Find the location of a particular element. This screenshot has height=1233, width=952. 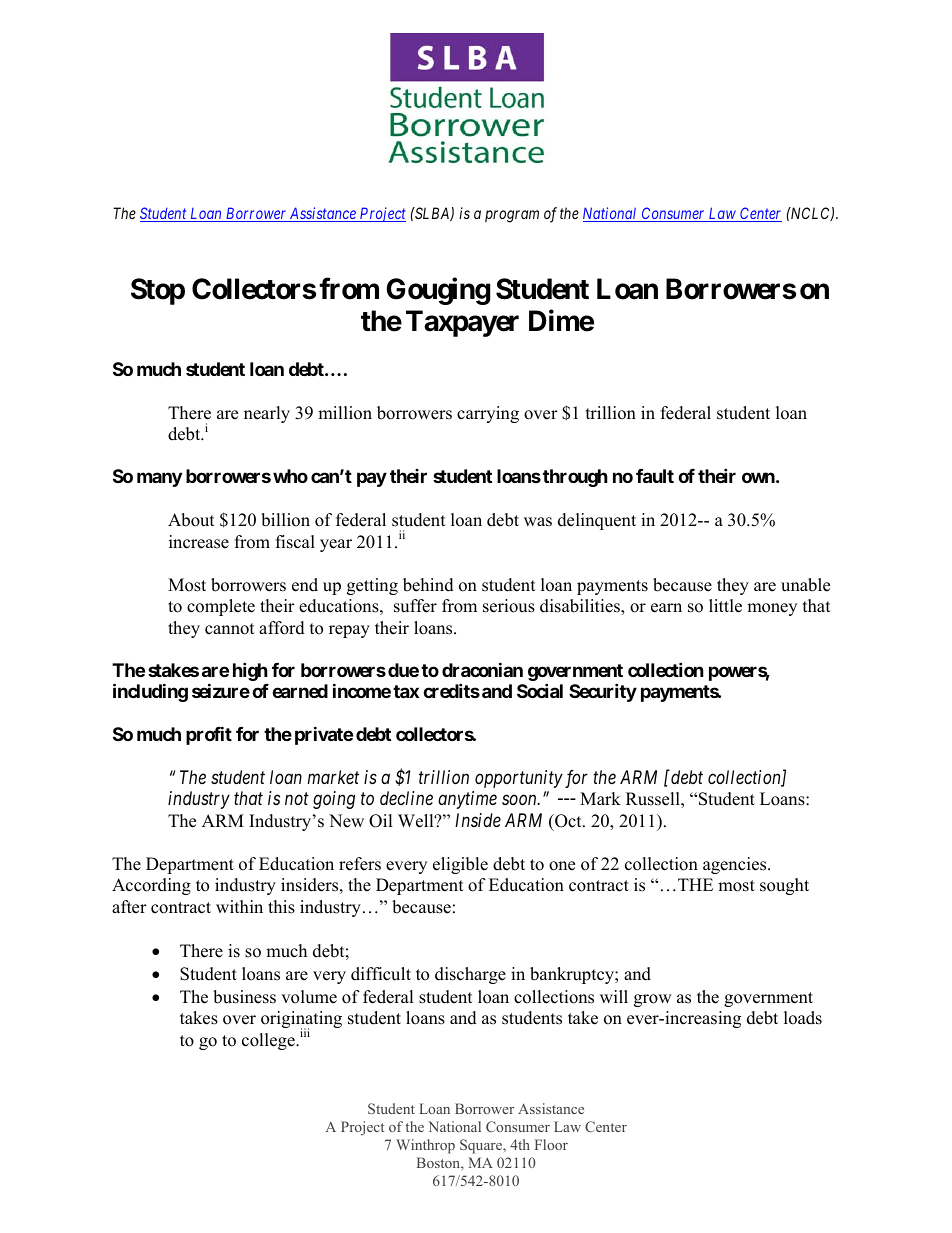

anytime is located at coordinates (467, 800).
